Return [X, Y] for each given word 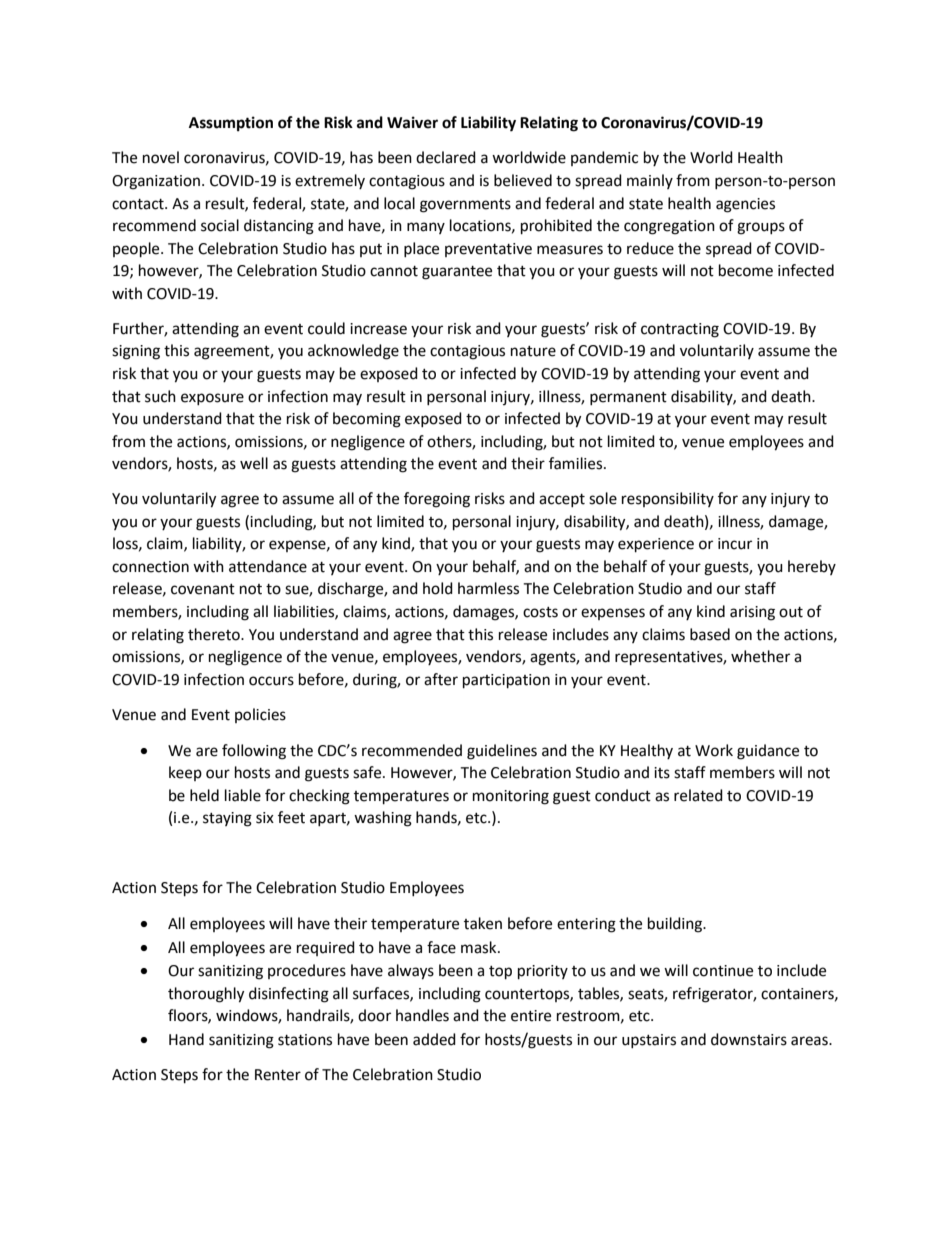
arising [752, 613]
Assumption [231, 124]
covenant [203, 589]
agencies [745, 205]
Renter [278, 1075]
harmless [488, 588]
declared [446, 157]
